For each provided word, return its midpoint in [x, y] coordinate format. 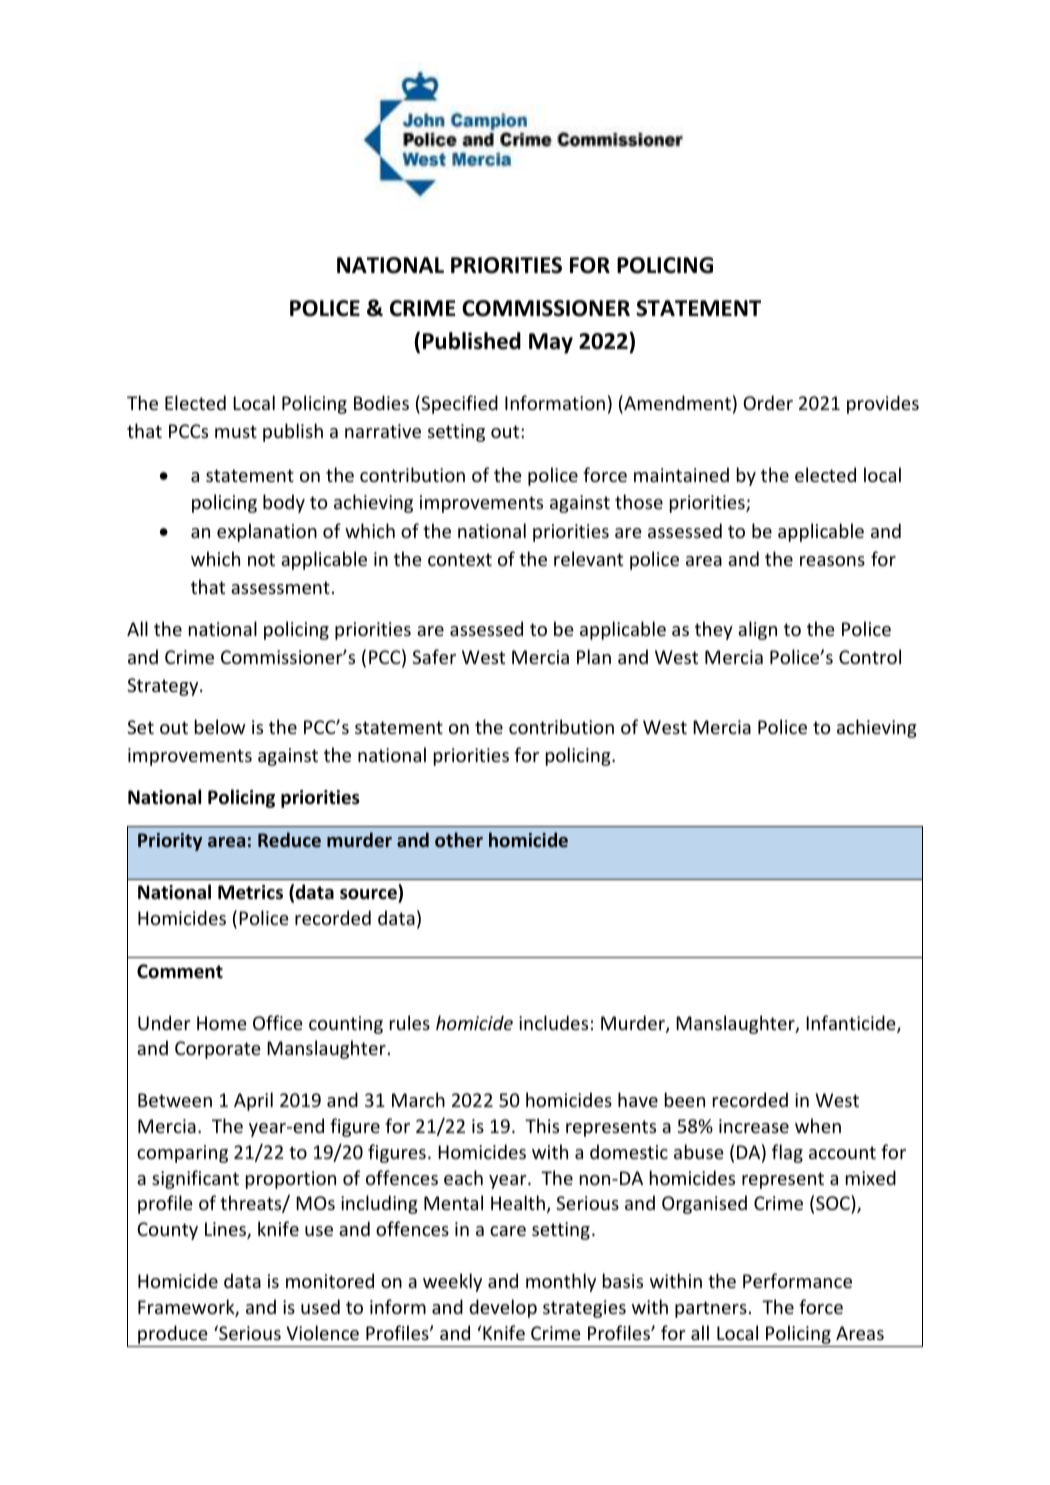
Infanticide [852, 1024]
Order [768, 402]
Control [870, 656]
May [551, 343]
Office [278, 1022]
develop [503, 1308]
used [320, 1306]
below [220, 726]
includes [553, 1022]
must [236, 431]
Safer [434, 656]
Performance [797, 1280]
